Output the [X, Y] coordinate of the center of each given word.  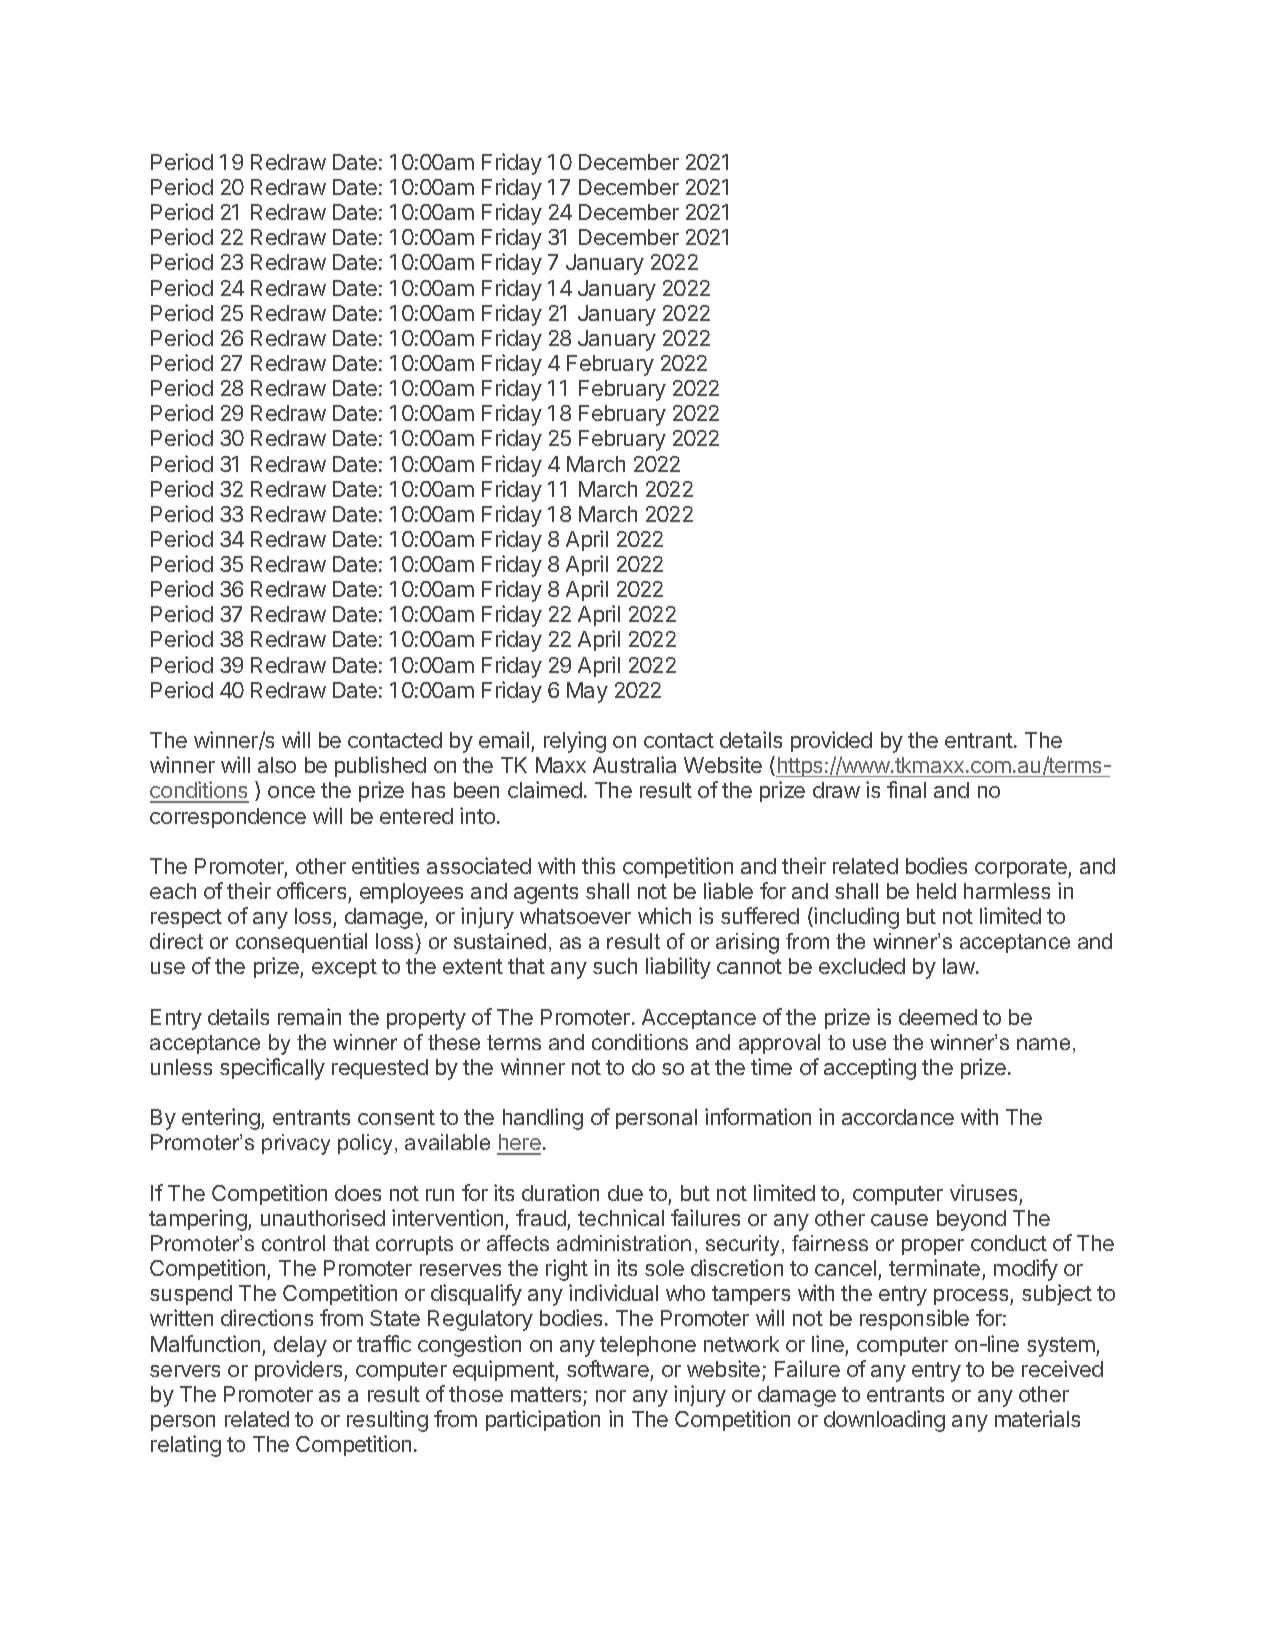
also [277, 765]
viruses [983, 1192]
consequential [301, 943]
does [358, 1193]
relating [186, 1446]
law [959, 966]
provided [831, 741]
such [615, 966]
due [625, 1193]
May [587, 692]
